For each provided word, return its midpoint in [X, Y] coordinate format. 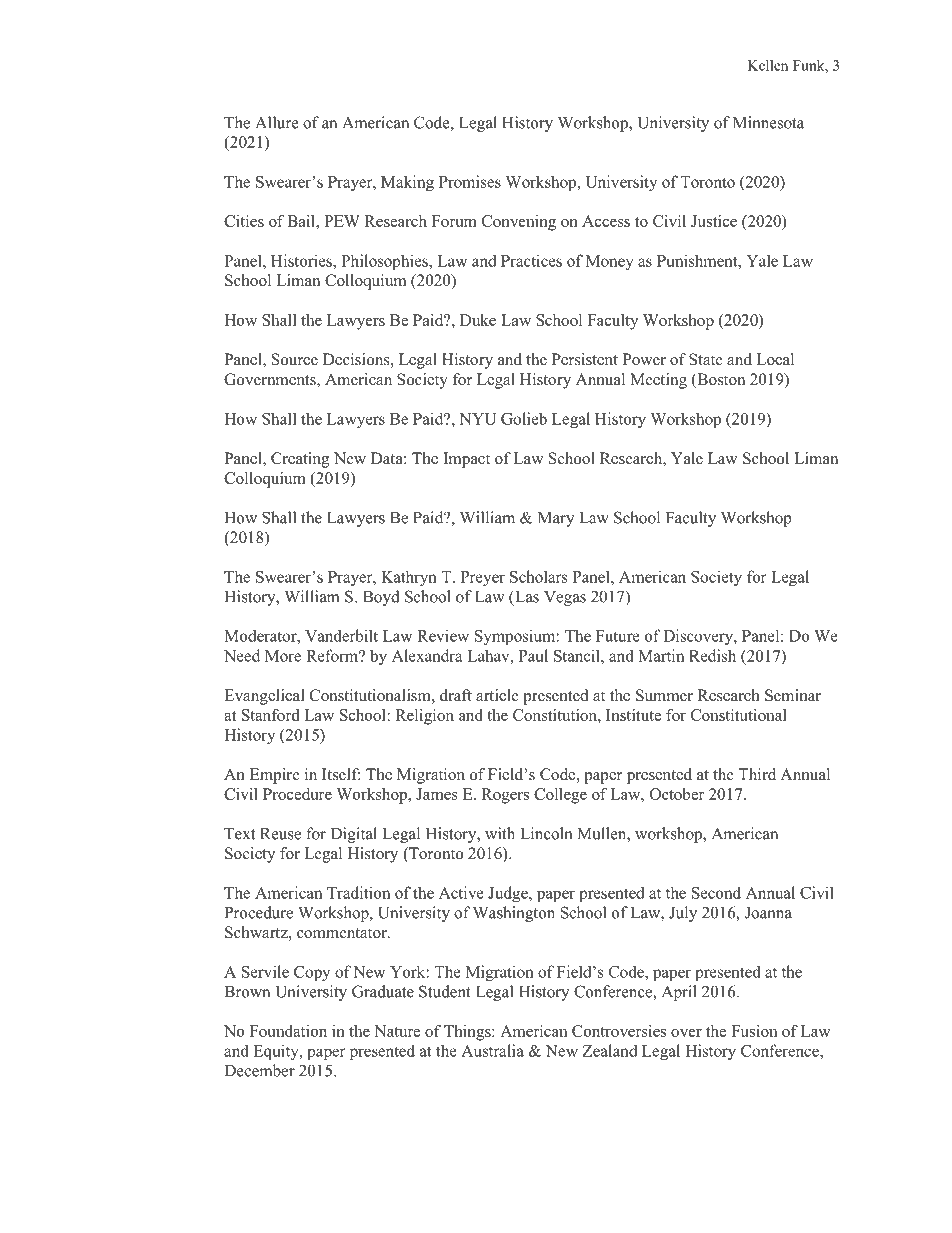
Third [757, 774]
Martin [661, 655]
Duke [478, 320]
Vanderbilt [341, 635]
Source [295, 359]
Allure [277, 122]
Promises [470, 181]
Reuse [280, 834]
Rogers [505, 796]
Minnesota [768, 122]
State [706, 359]
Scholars [539, 576]
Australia [492, 1050]
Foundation [288, 1031]
